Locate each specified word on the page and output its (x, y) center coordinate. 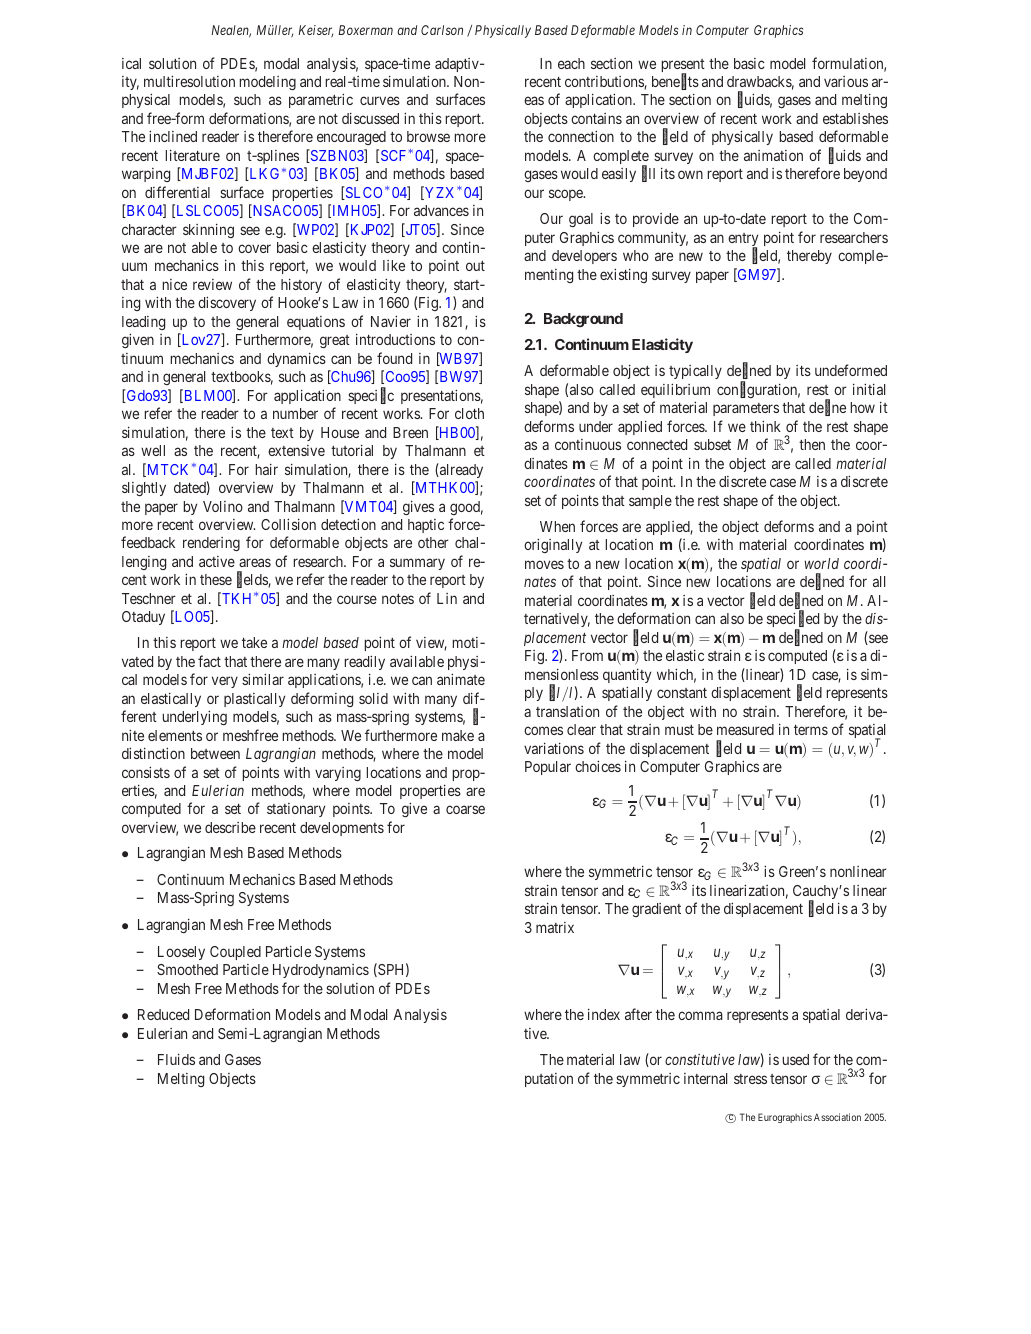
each (571, 63)
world (822, 563)
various (846, 81)
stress (750, 1079)
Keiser (316, 31)
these (216, 579)
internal (705, 1078)
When (557, 526)
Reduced (163, 1014)
